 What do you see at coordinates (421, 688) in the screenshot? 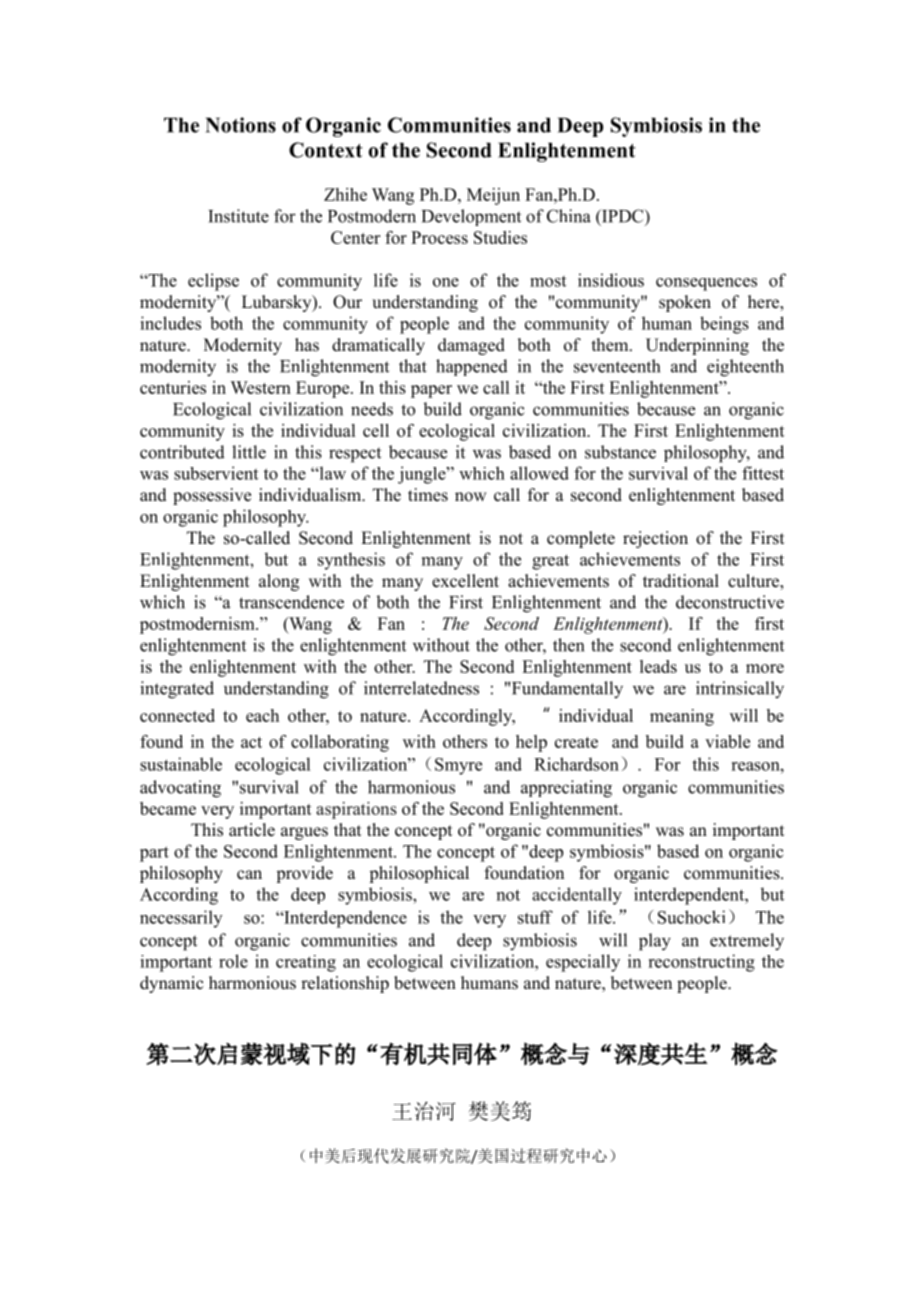
I see `interrelatedness` at bounding box center [421, 688].
